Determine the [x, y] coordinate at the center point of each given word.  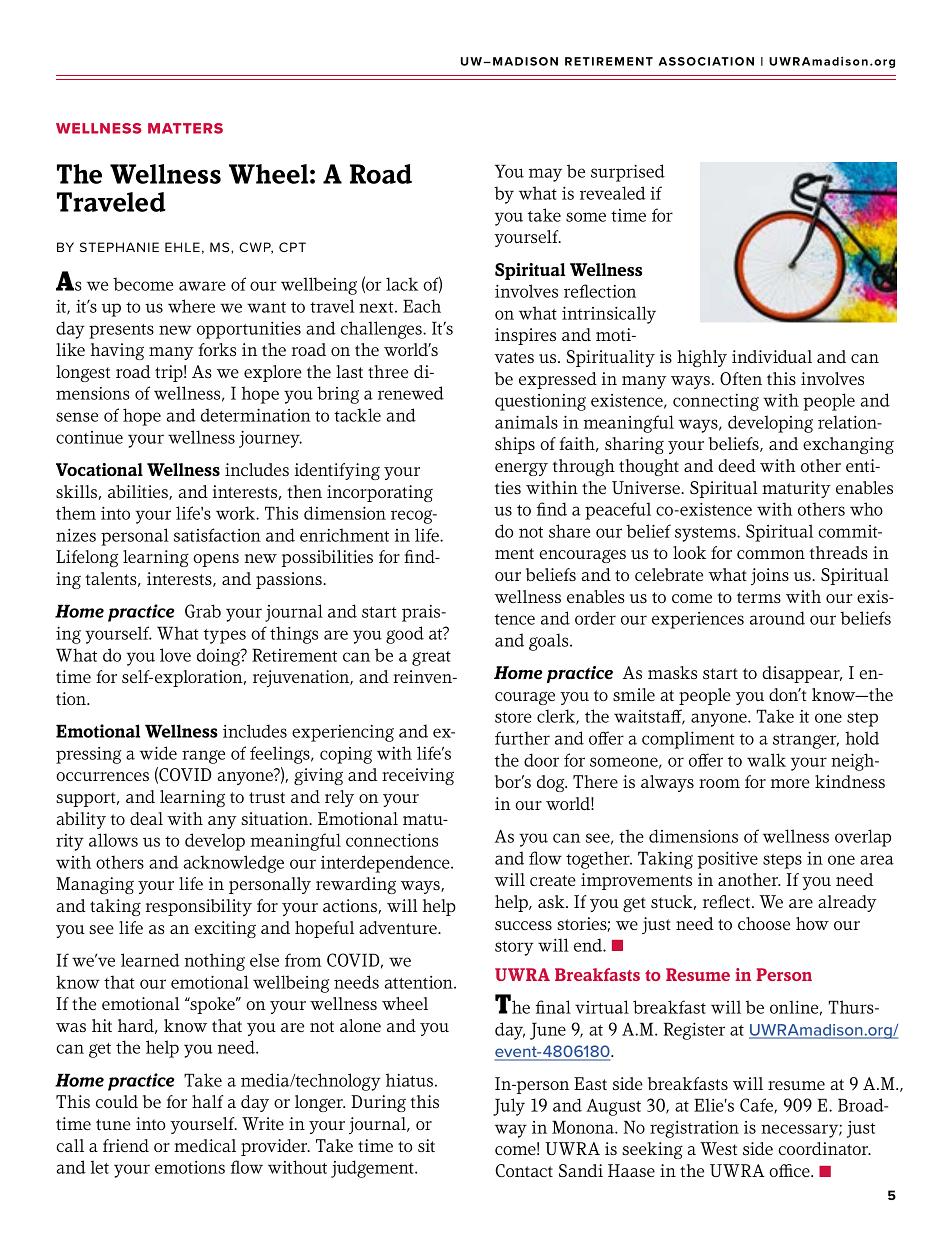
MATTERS [185, 128]
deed [737, 465]
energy [521, 469]
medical [205, 1145]
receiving [418, 776]
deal [146, 818]
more [790, 783]
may [545, 175]
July [509, 1107]
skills [76, 491]
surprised [628, 173]
